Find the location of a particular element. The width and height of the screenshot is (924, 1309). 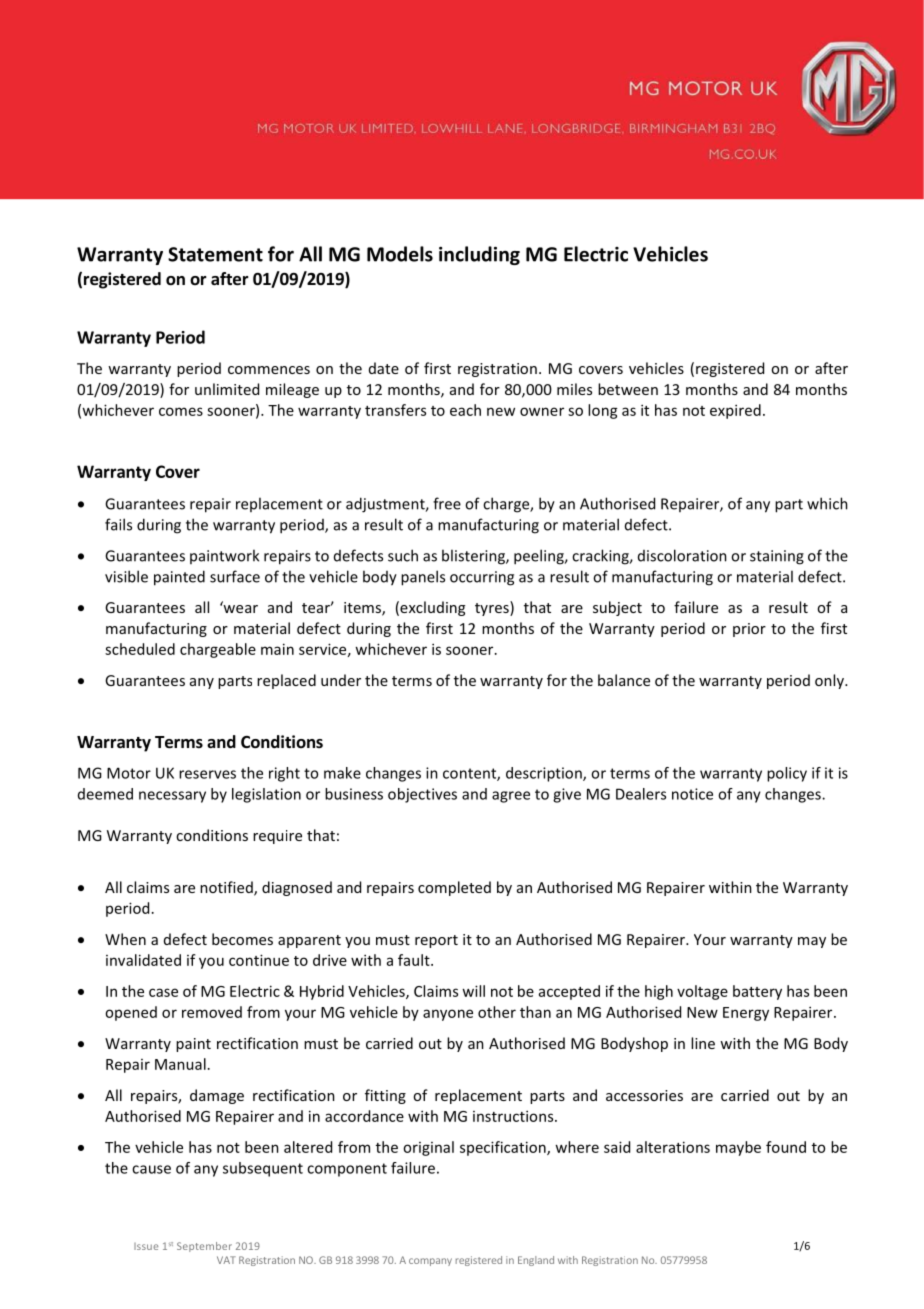

free is located at coordinates (447, 503).
